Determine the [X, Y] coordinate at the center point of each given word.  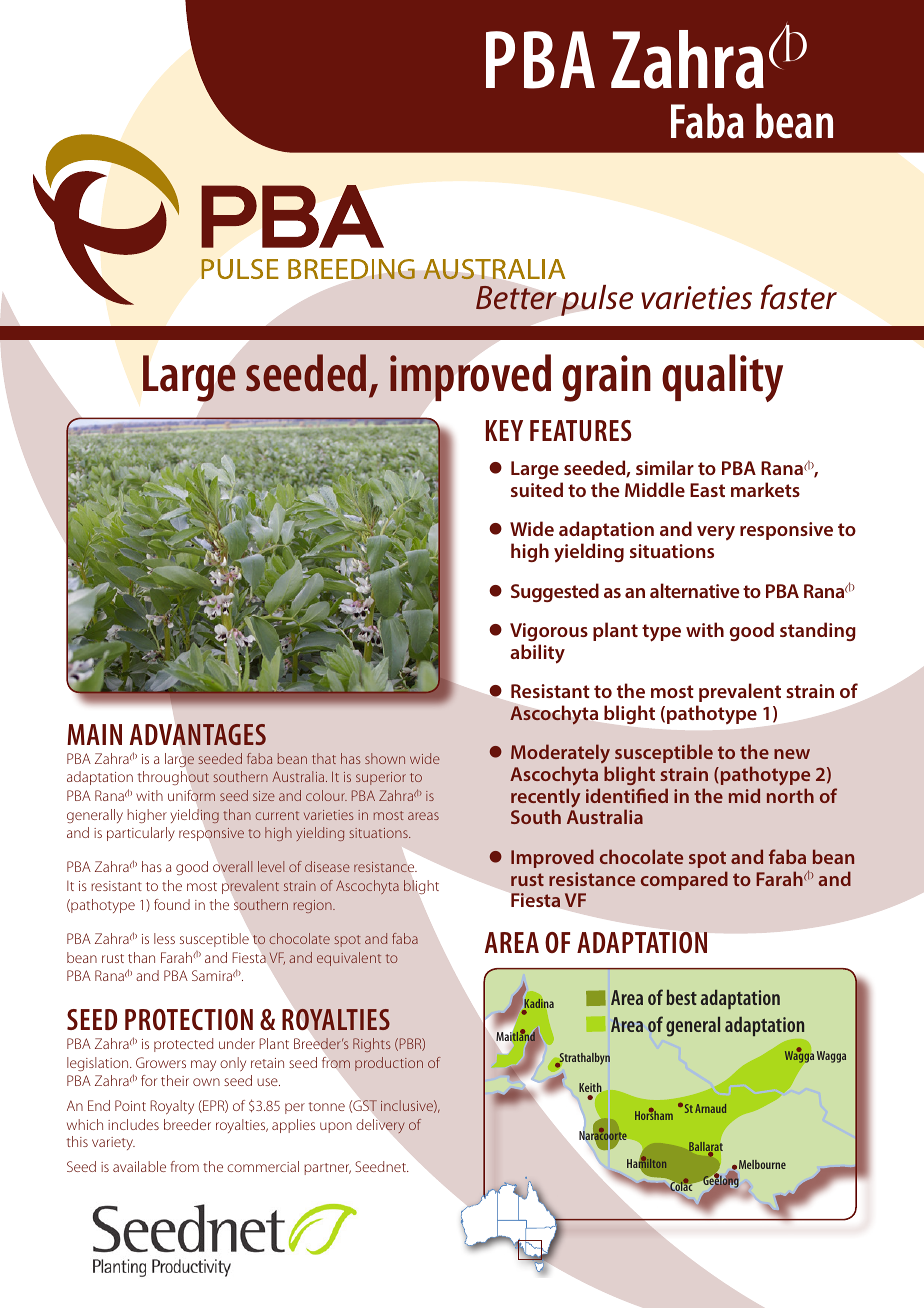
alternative [694, 590]
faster [798, 297]
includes [133, 1124]
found [172, 904]
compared [684, 880]
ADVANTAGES [198, 734]
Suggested [555, 592]
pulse [597, 300]
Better [516, 298]
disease [327, 866]
